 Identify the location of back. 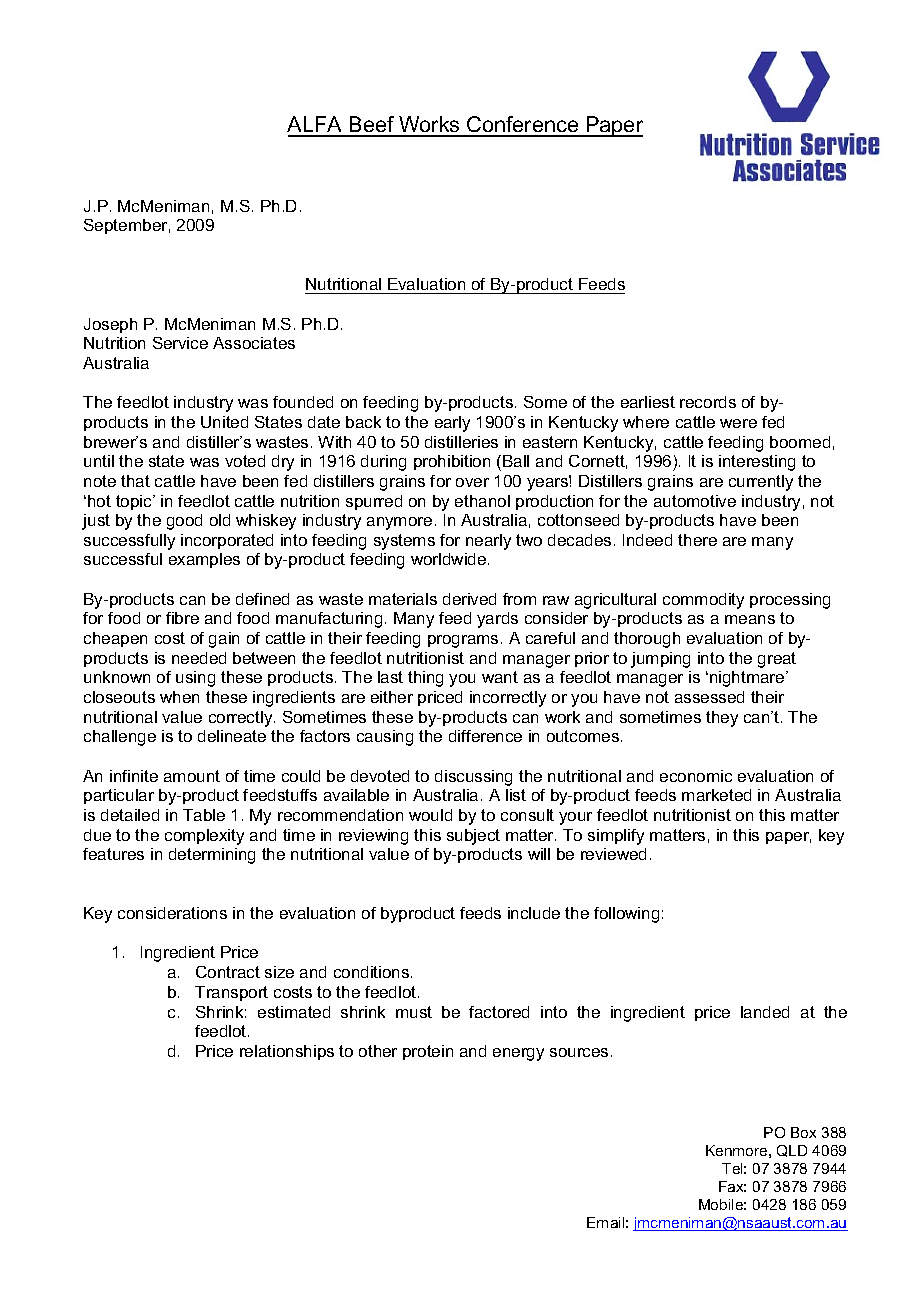
(363, 422).
